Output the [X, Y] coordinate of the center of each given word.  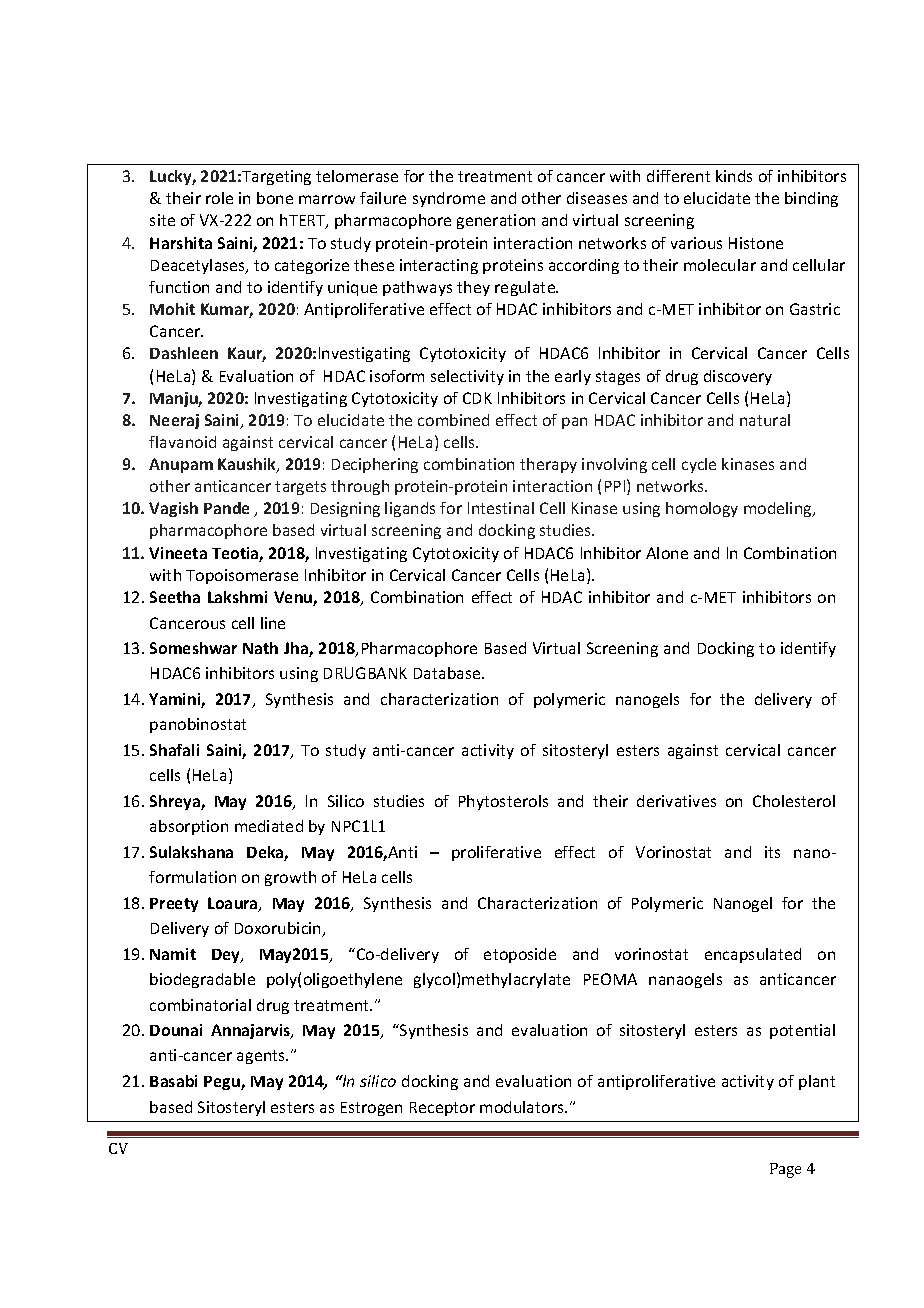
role [219, 198]
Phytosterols [503, 802]
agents [262, 1057]
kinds [734, 176]
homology [702, 509]
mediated [269, 826]
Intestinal [501, 508]
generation [496, 221]
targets [300, 488]
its [772, 852]
